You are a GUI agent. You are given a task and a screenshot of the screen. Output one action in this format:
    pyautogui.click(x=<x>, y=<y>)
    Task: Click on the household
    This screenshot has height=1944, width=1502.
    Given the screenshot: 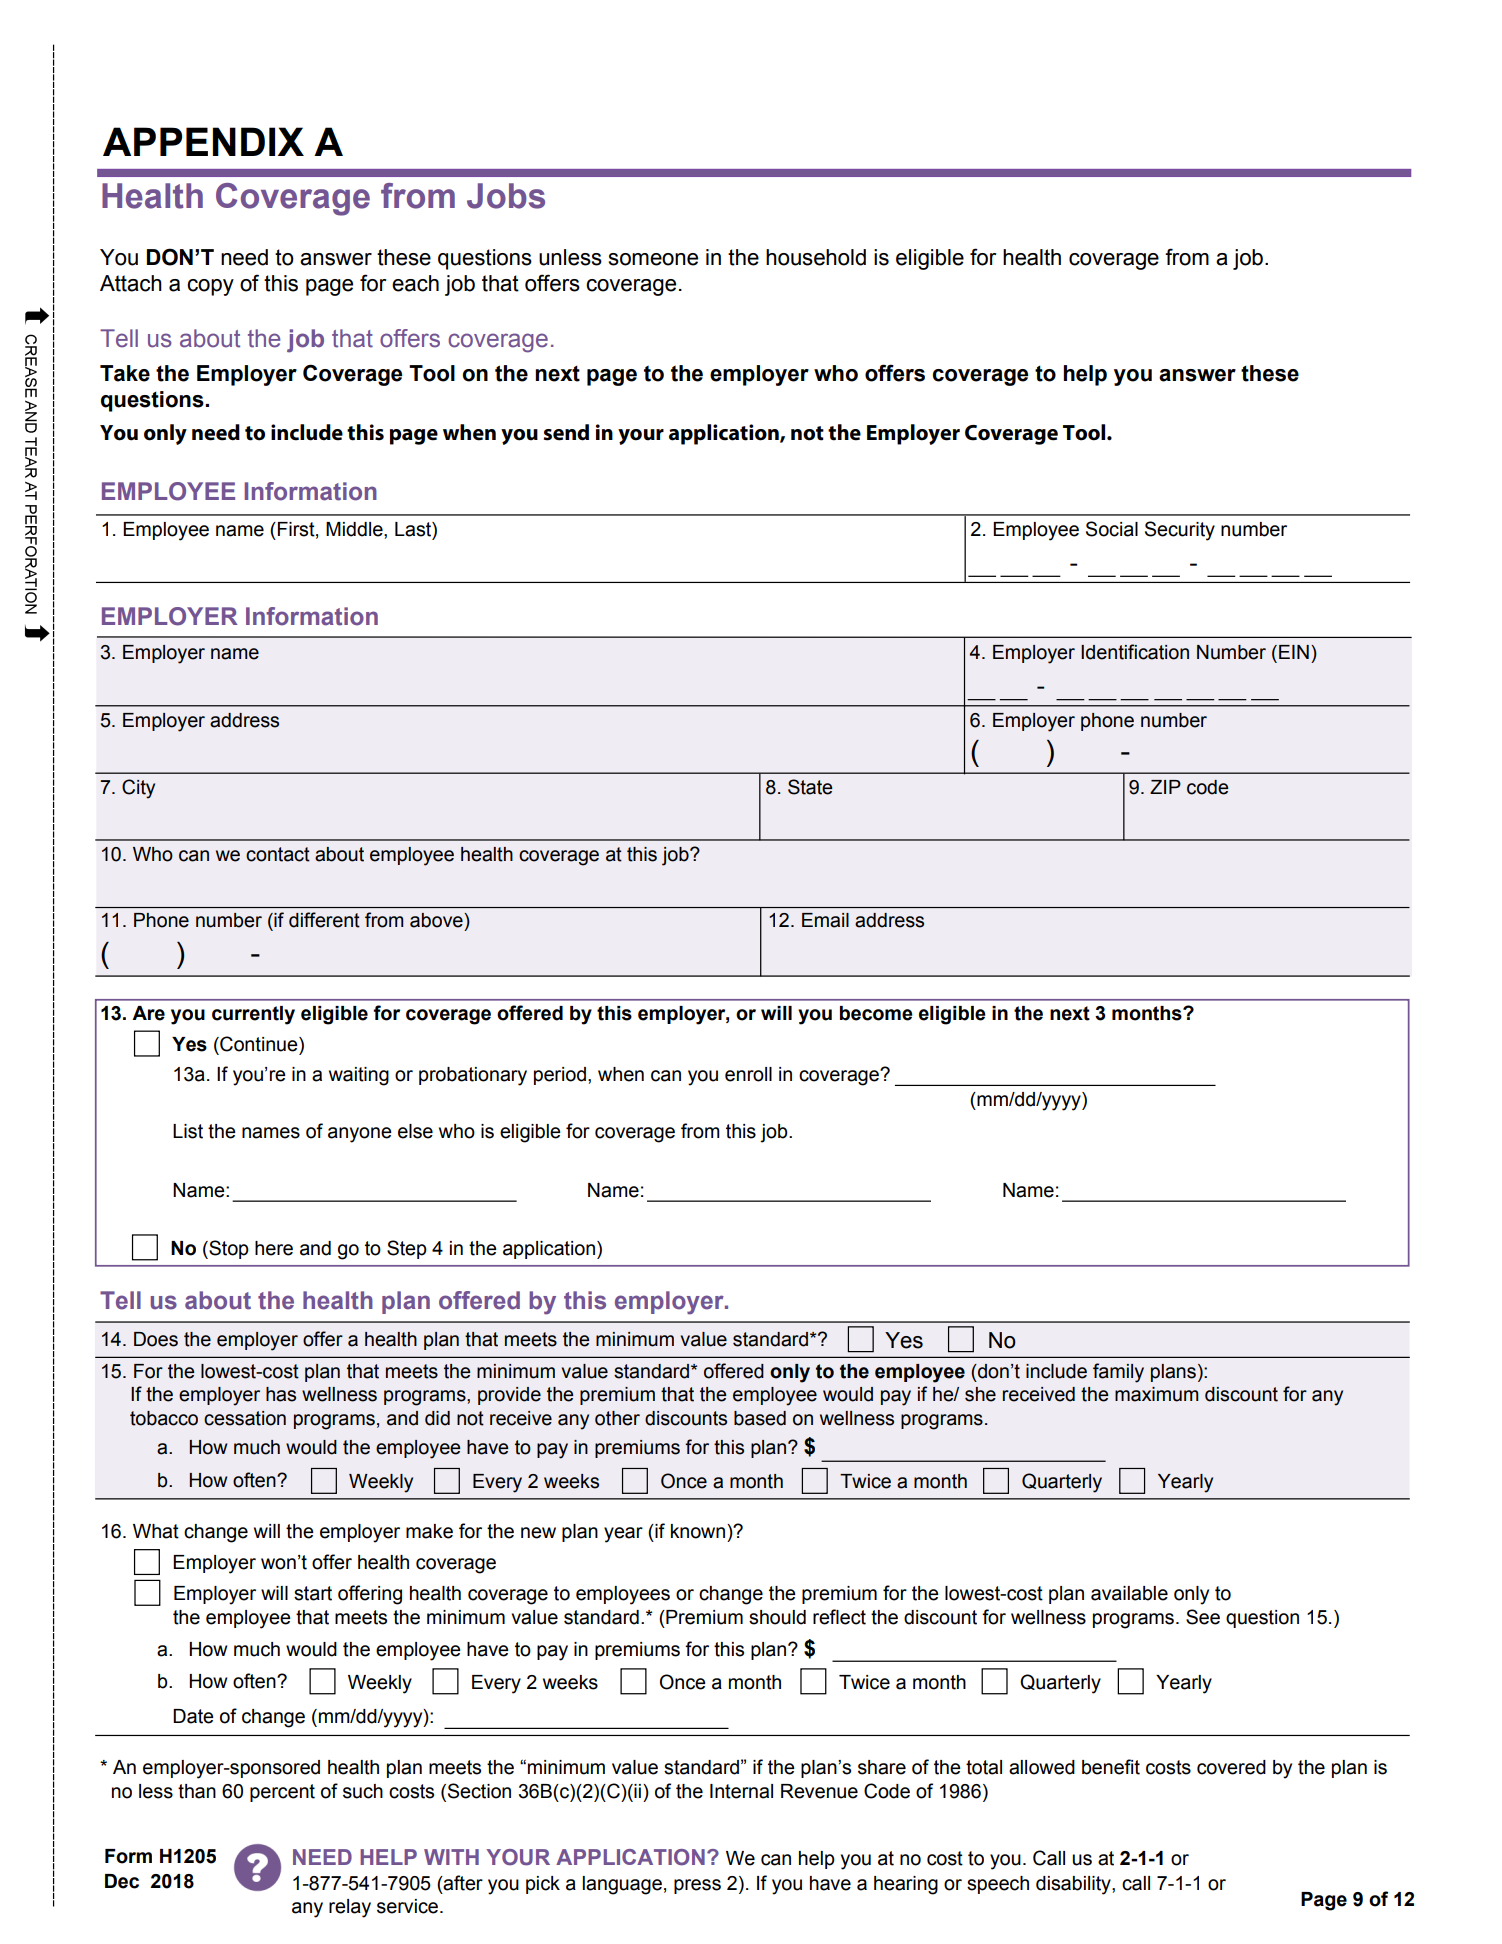 What is the action you would take?
    pyautogui.click(x=816, y=257)
